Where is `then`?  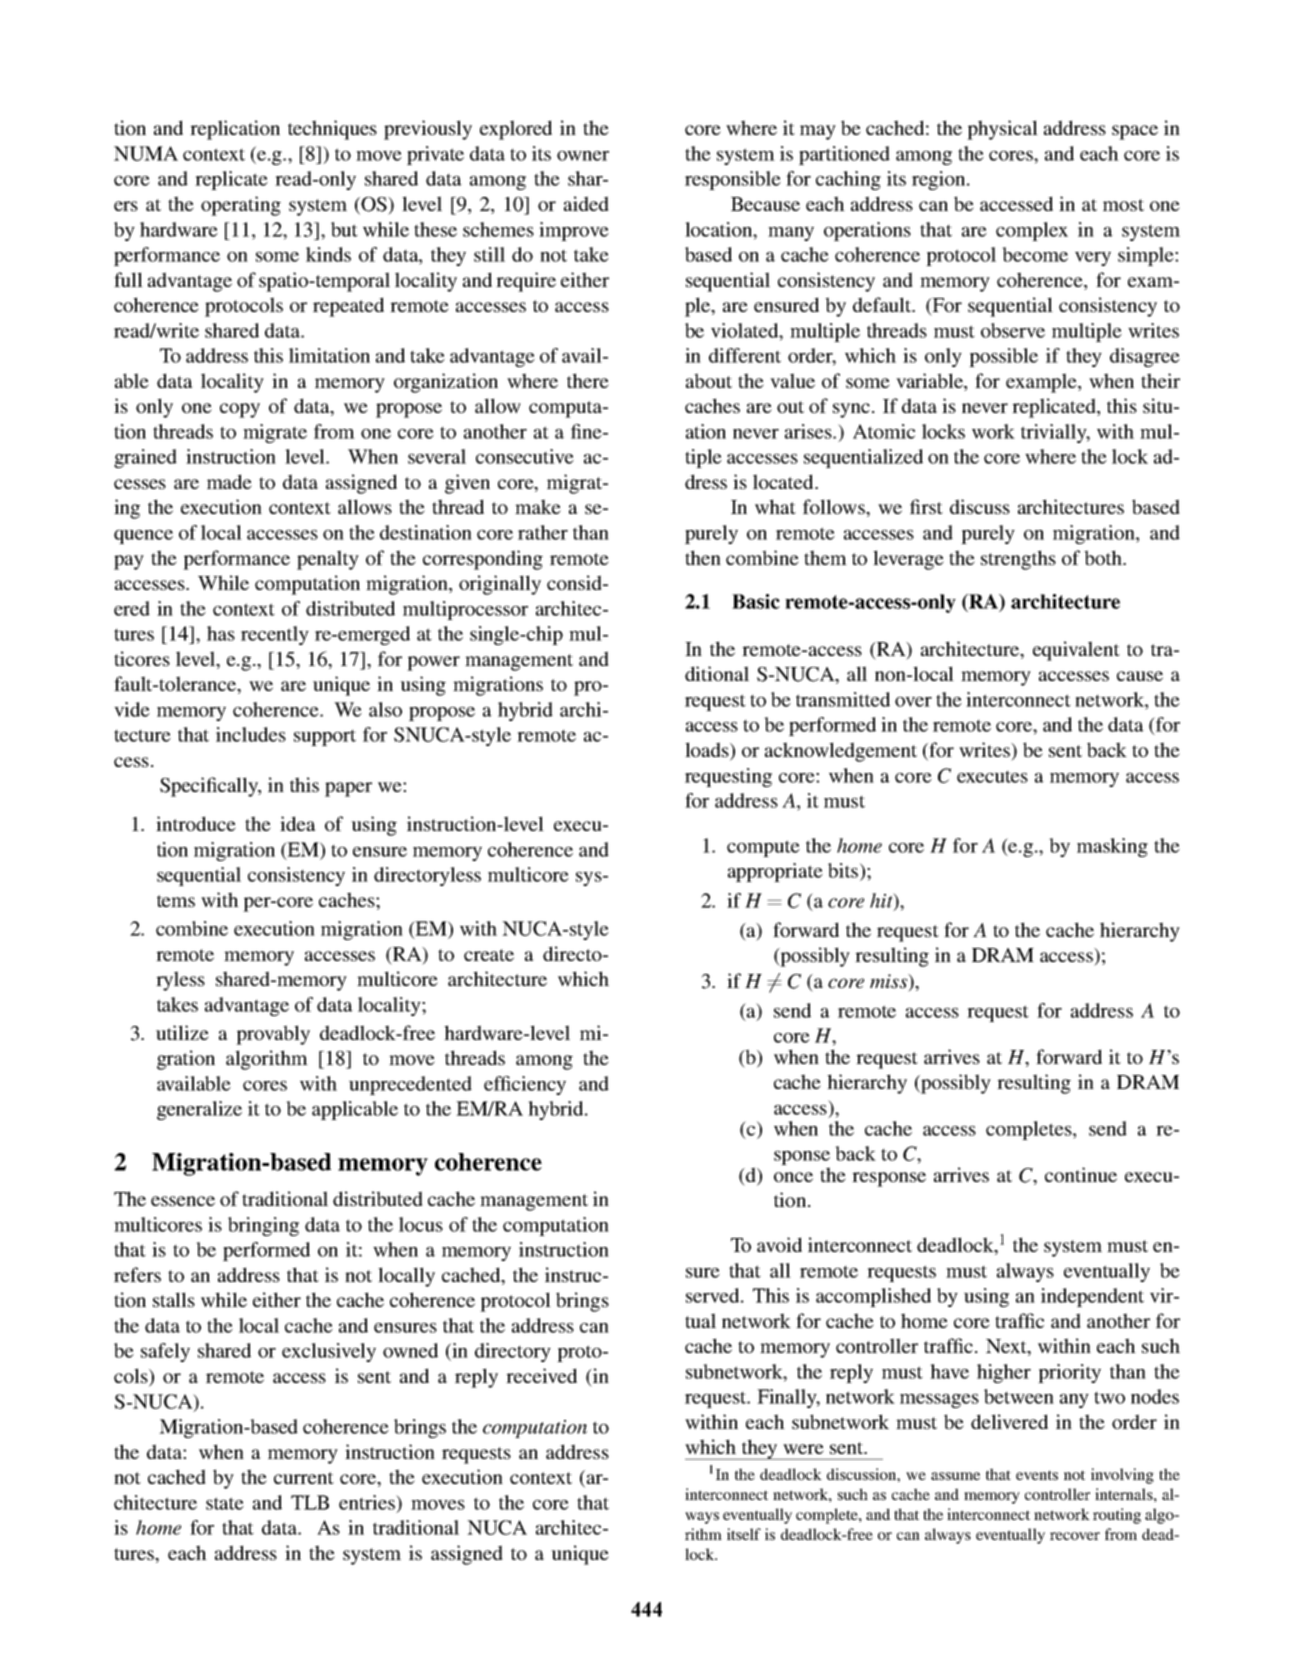 then is located at coordinates (703, 557).
